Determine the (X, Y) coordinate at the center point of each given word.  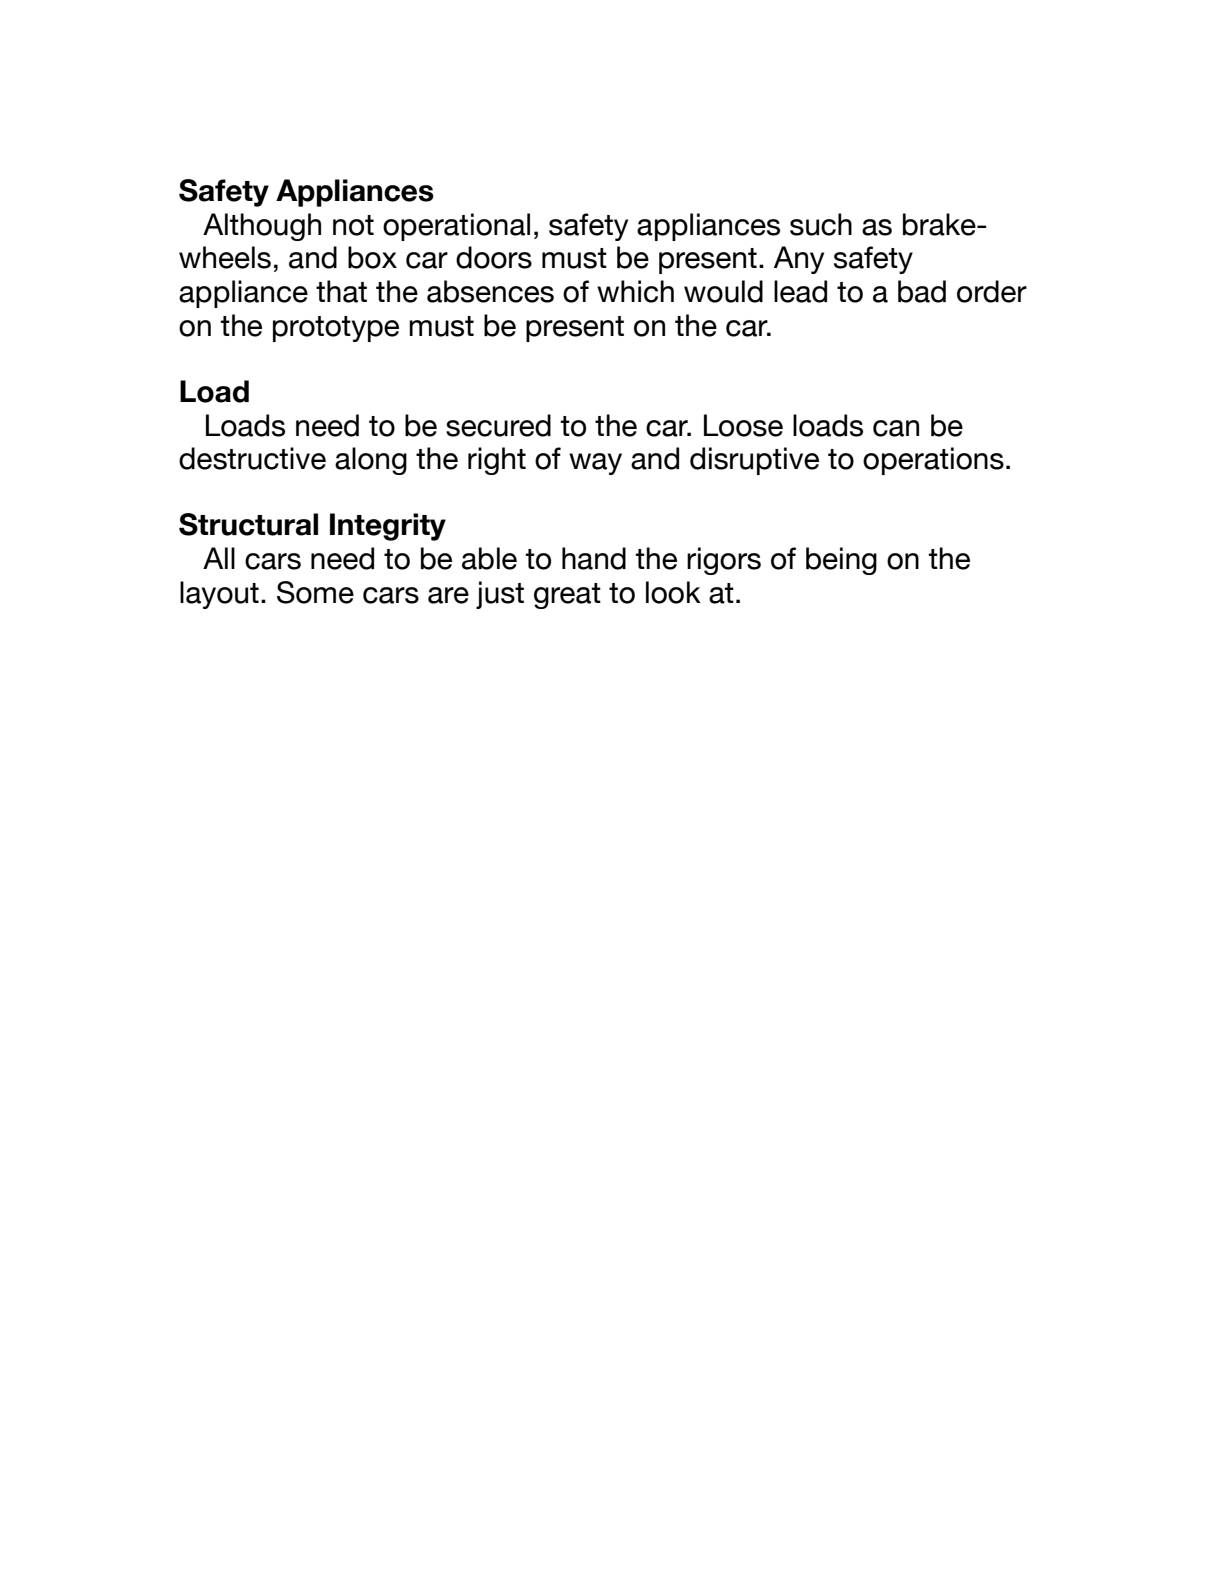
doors (494, 257)
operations (933, 461)
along (371, 461)
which (635, 291)
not (353, 225)
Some (315, 592)
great (567, 596)
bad (922, 291)
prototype (336, 329)
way (595, 464)
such (821, 224)
